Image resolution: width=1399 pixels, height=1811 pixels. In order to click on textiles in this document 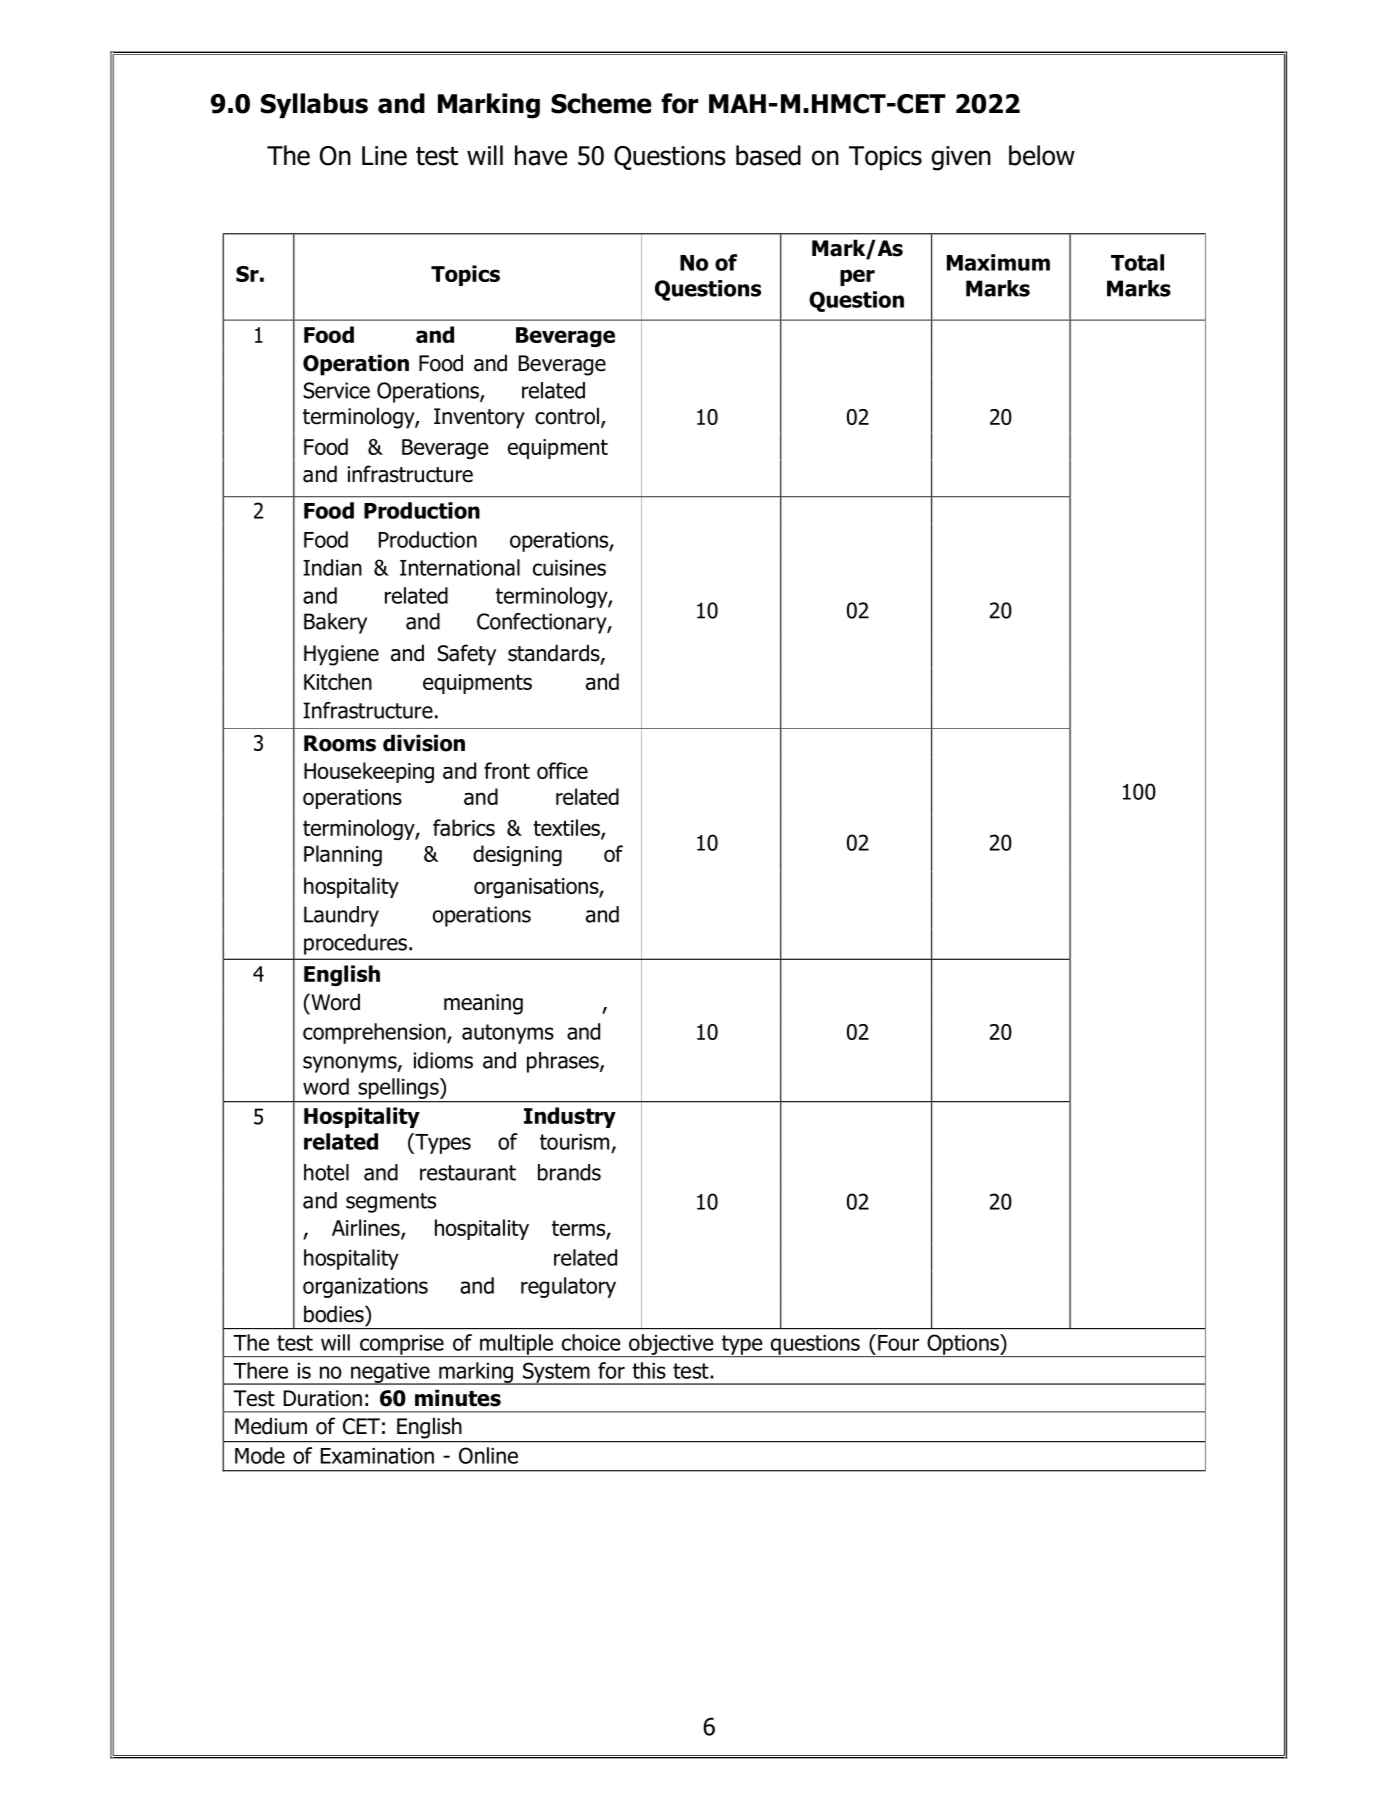, I will do `click(567, 829)`.
